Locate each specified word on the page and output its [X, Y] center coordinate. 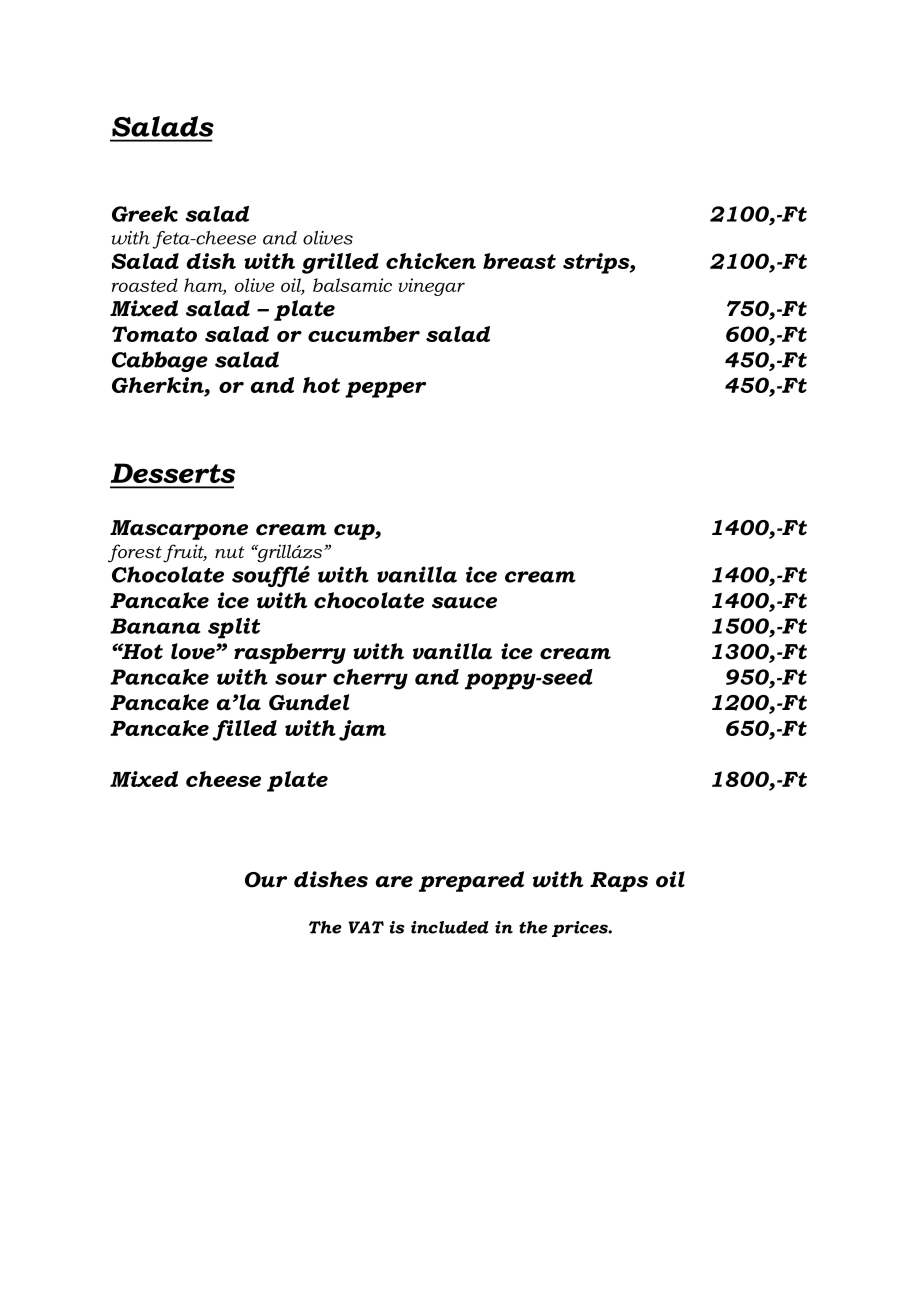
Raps [619, 882]
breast [519, 261]
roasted [145, 285]
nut [230, 552]
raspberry [290, 653]
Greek [145, 214]
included [450, 927]
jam [362, 730]
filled [244, 730]
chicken [431, 261]
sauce [464, 603]
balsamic [352, 285]
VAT [366, 927]
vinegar [432, 287]
